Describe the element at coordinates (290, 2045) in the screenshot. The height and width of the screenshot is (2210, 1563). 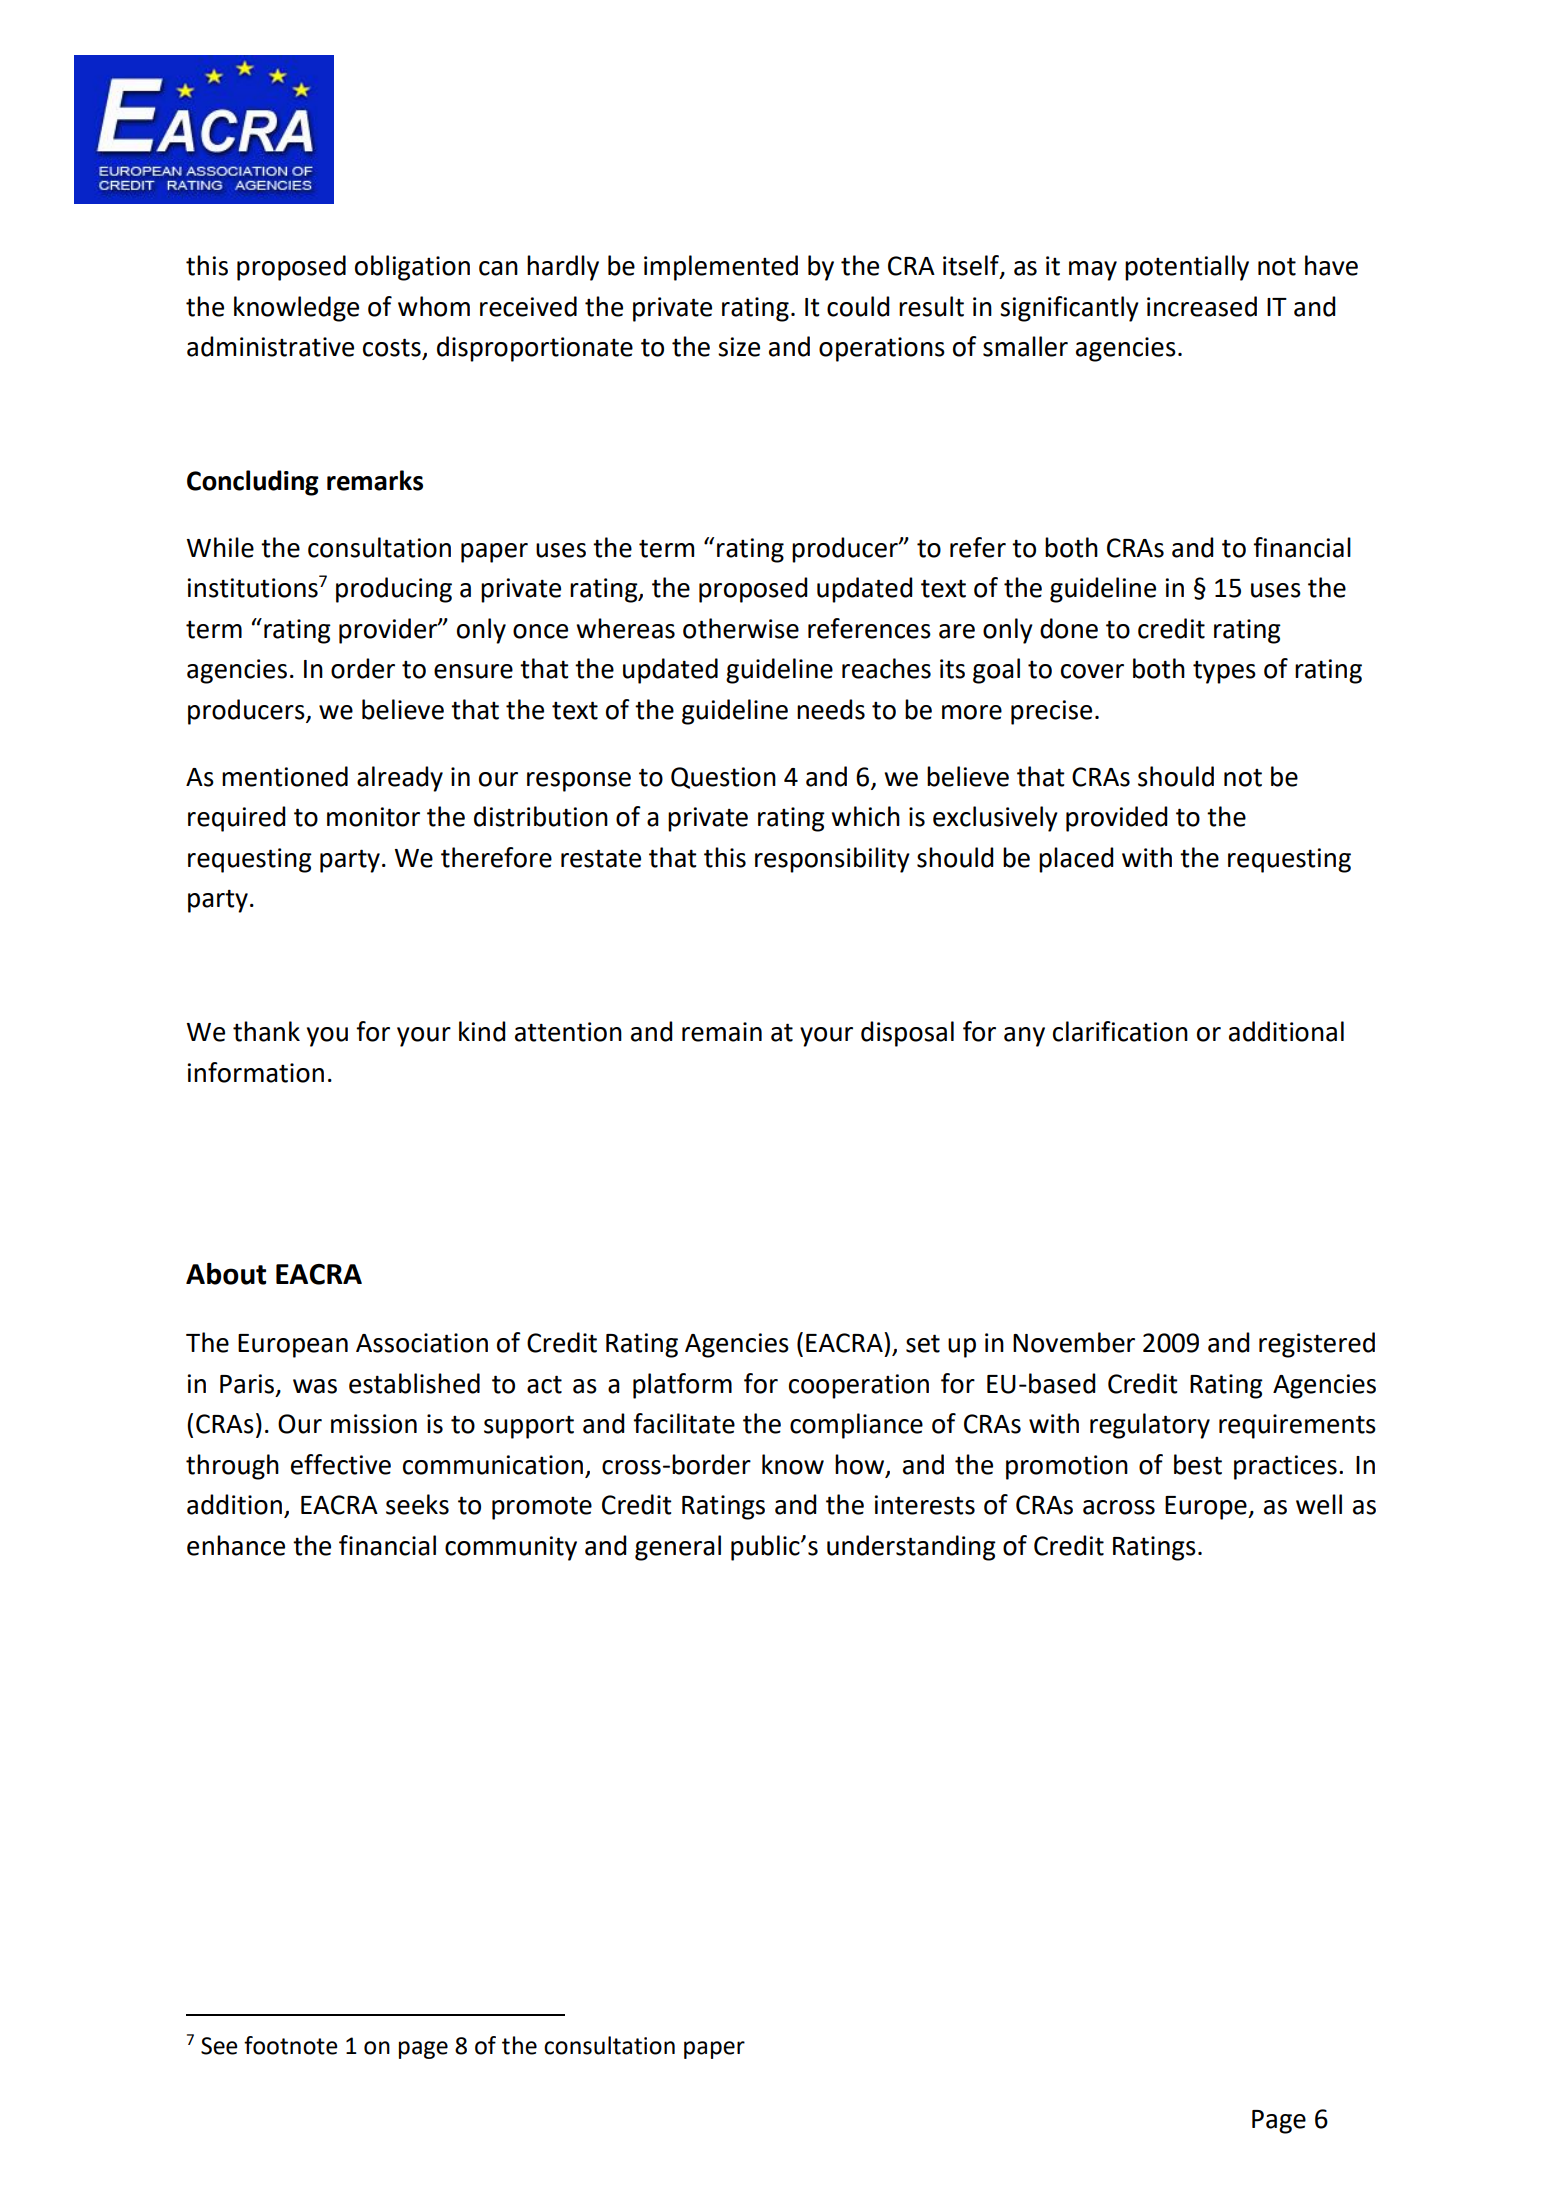
I see `footnote` at that location.
